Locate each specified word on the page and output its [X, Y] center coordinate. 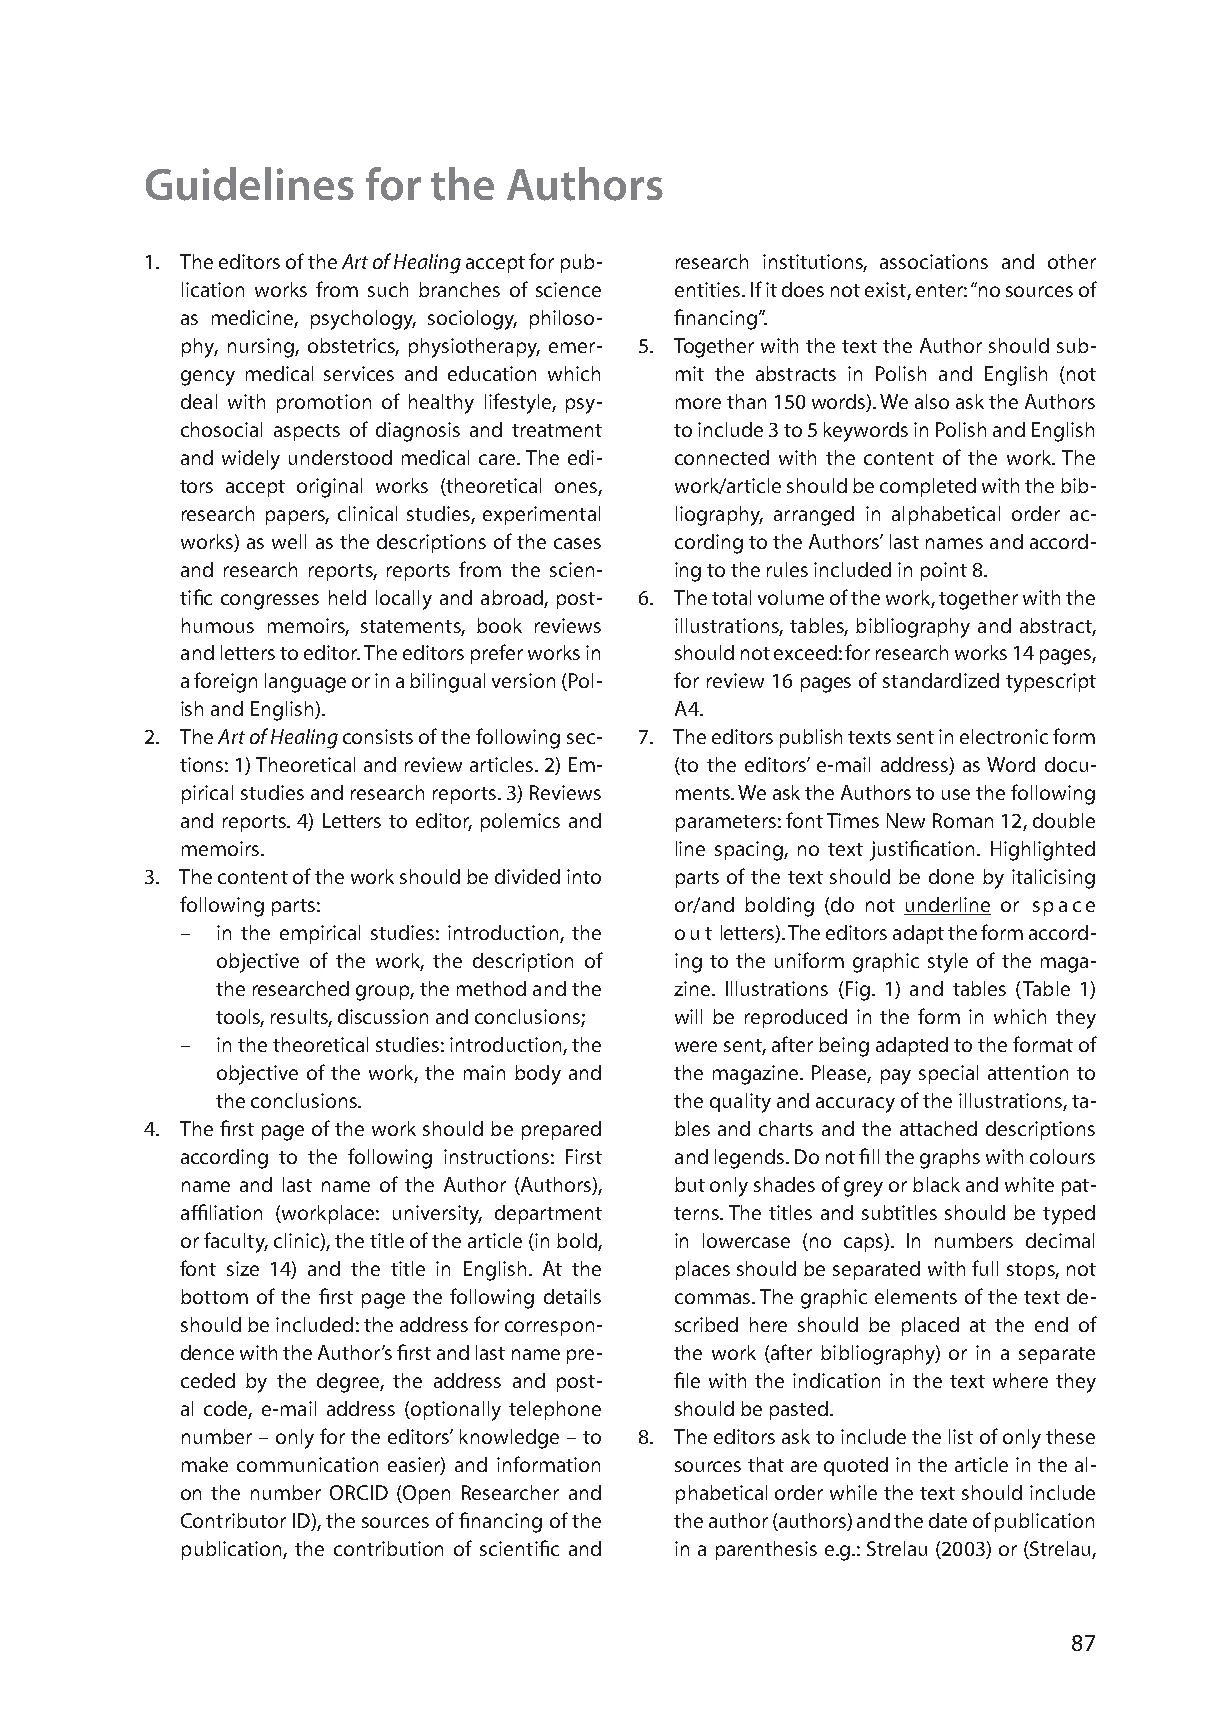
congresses [270, 602]
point [944, 571]
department [548, 1214]
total [731, 597]
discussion [383, 1016]
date [948, 1520]
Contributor [233, 1520]
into [584, 876]
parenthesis [766, 1550]
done [951, 876]
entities [709, 289]
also [932, 401]
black [936, 1184]
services [359, 373]
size [243, 1268]
